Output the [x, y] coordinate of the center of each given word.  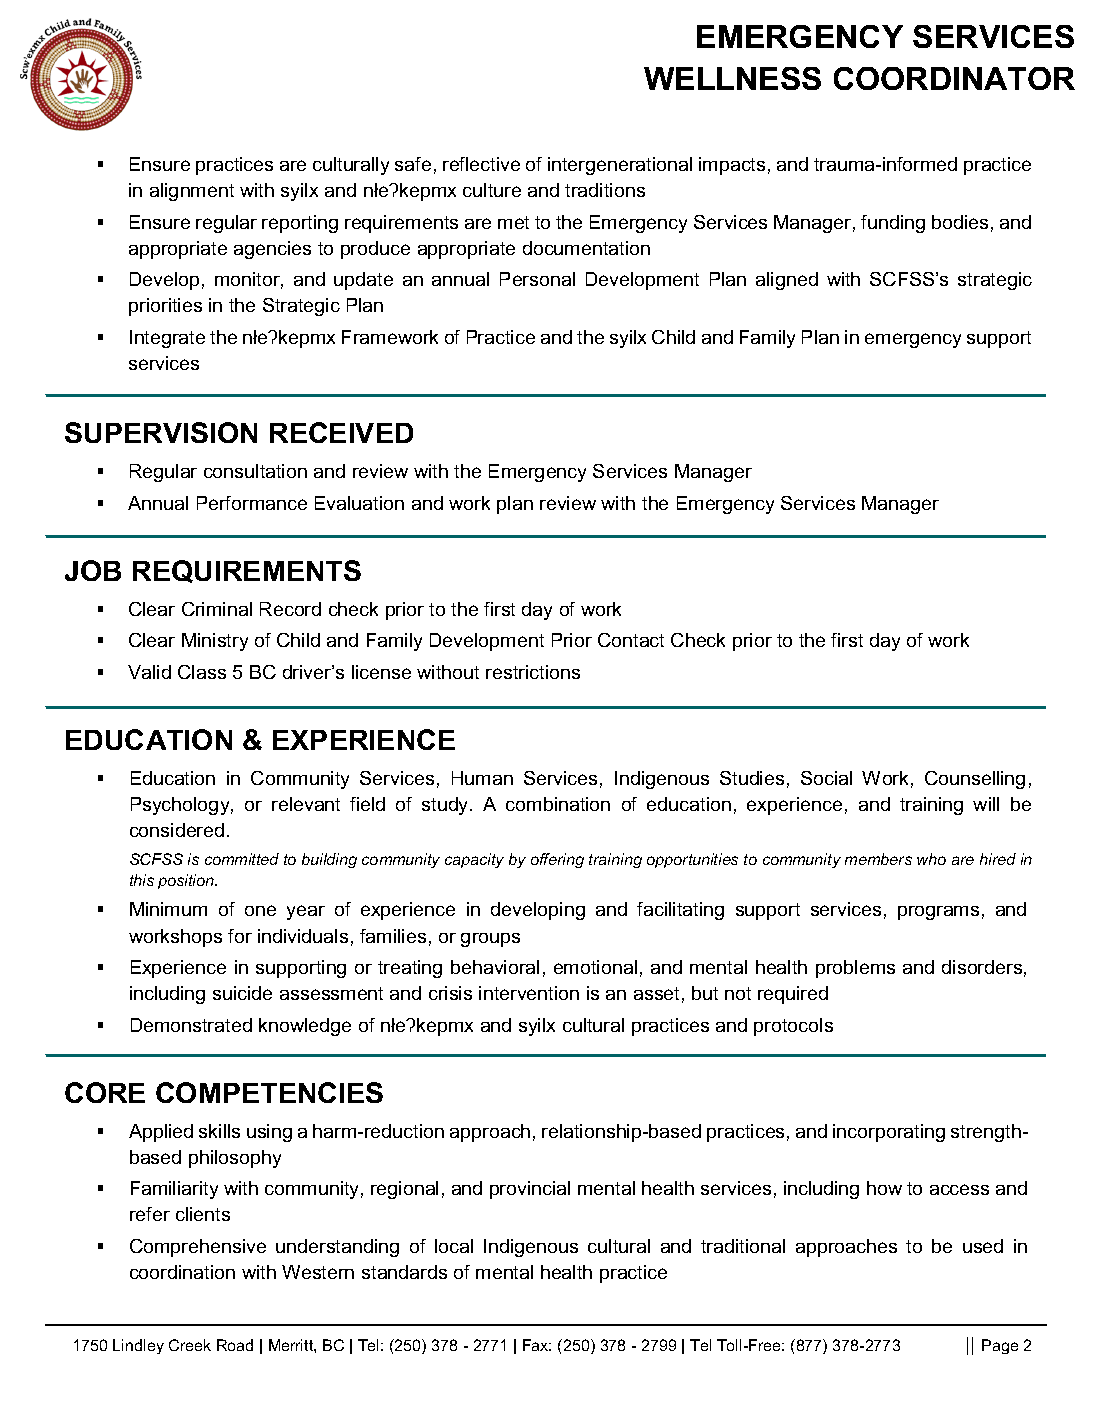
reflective [481, 164]
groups [490, 940]
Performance [252, 503]
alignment [192, 192]
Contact [631, 640]
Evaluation [359, 503]
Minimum [168, 909]
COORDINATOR [954, 78]
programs [938, 913]
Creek [190, 1345]
